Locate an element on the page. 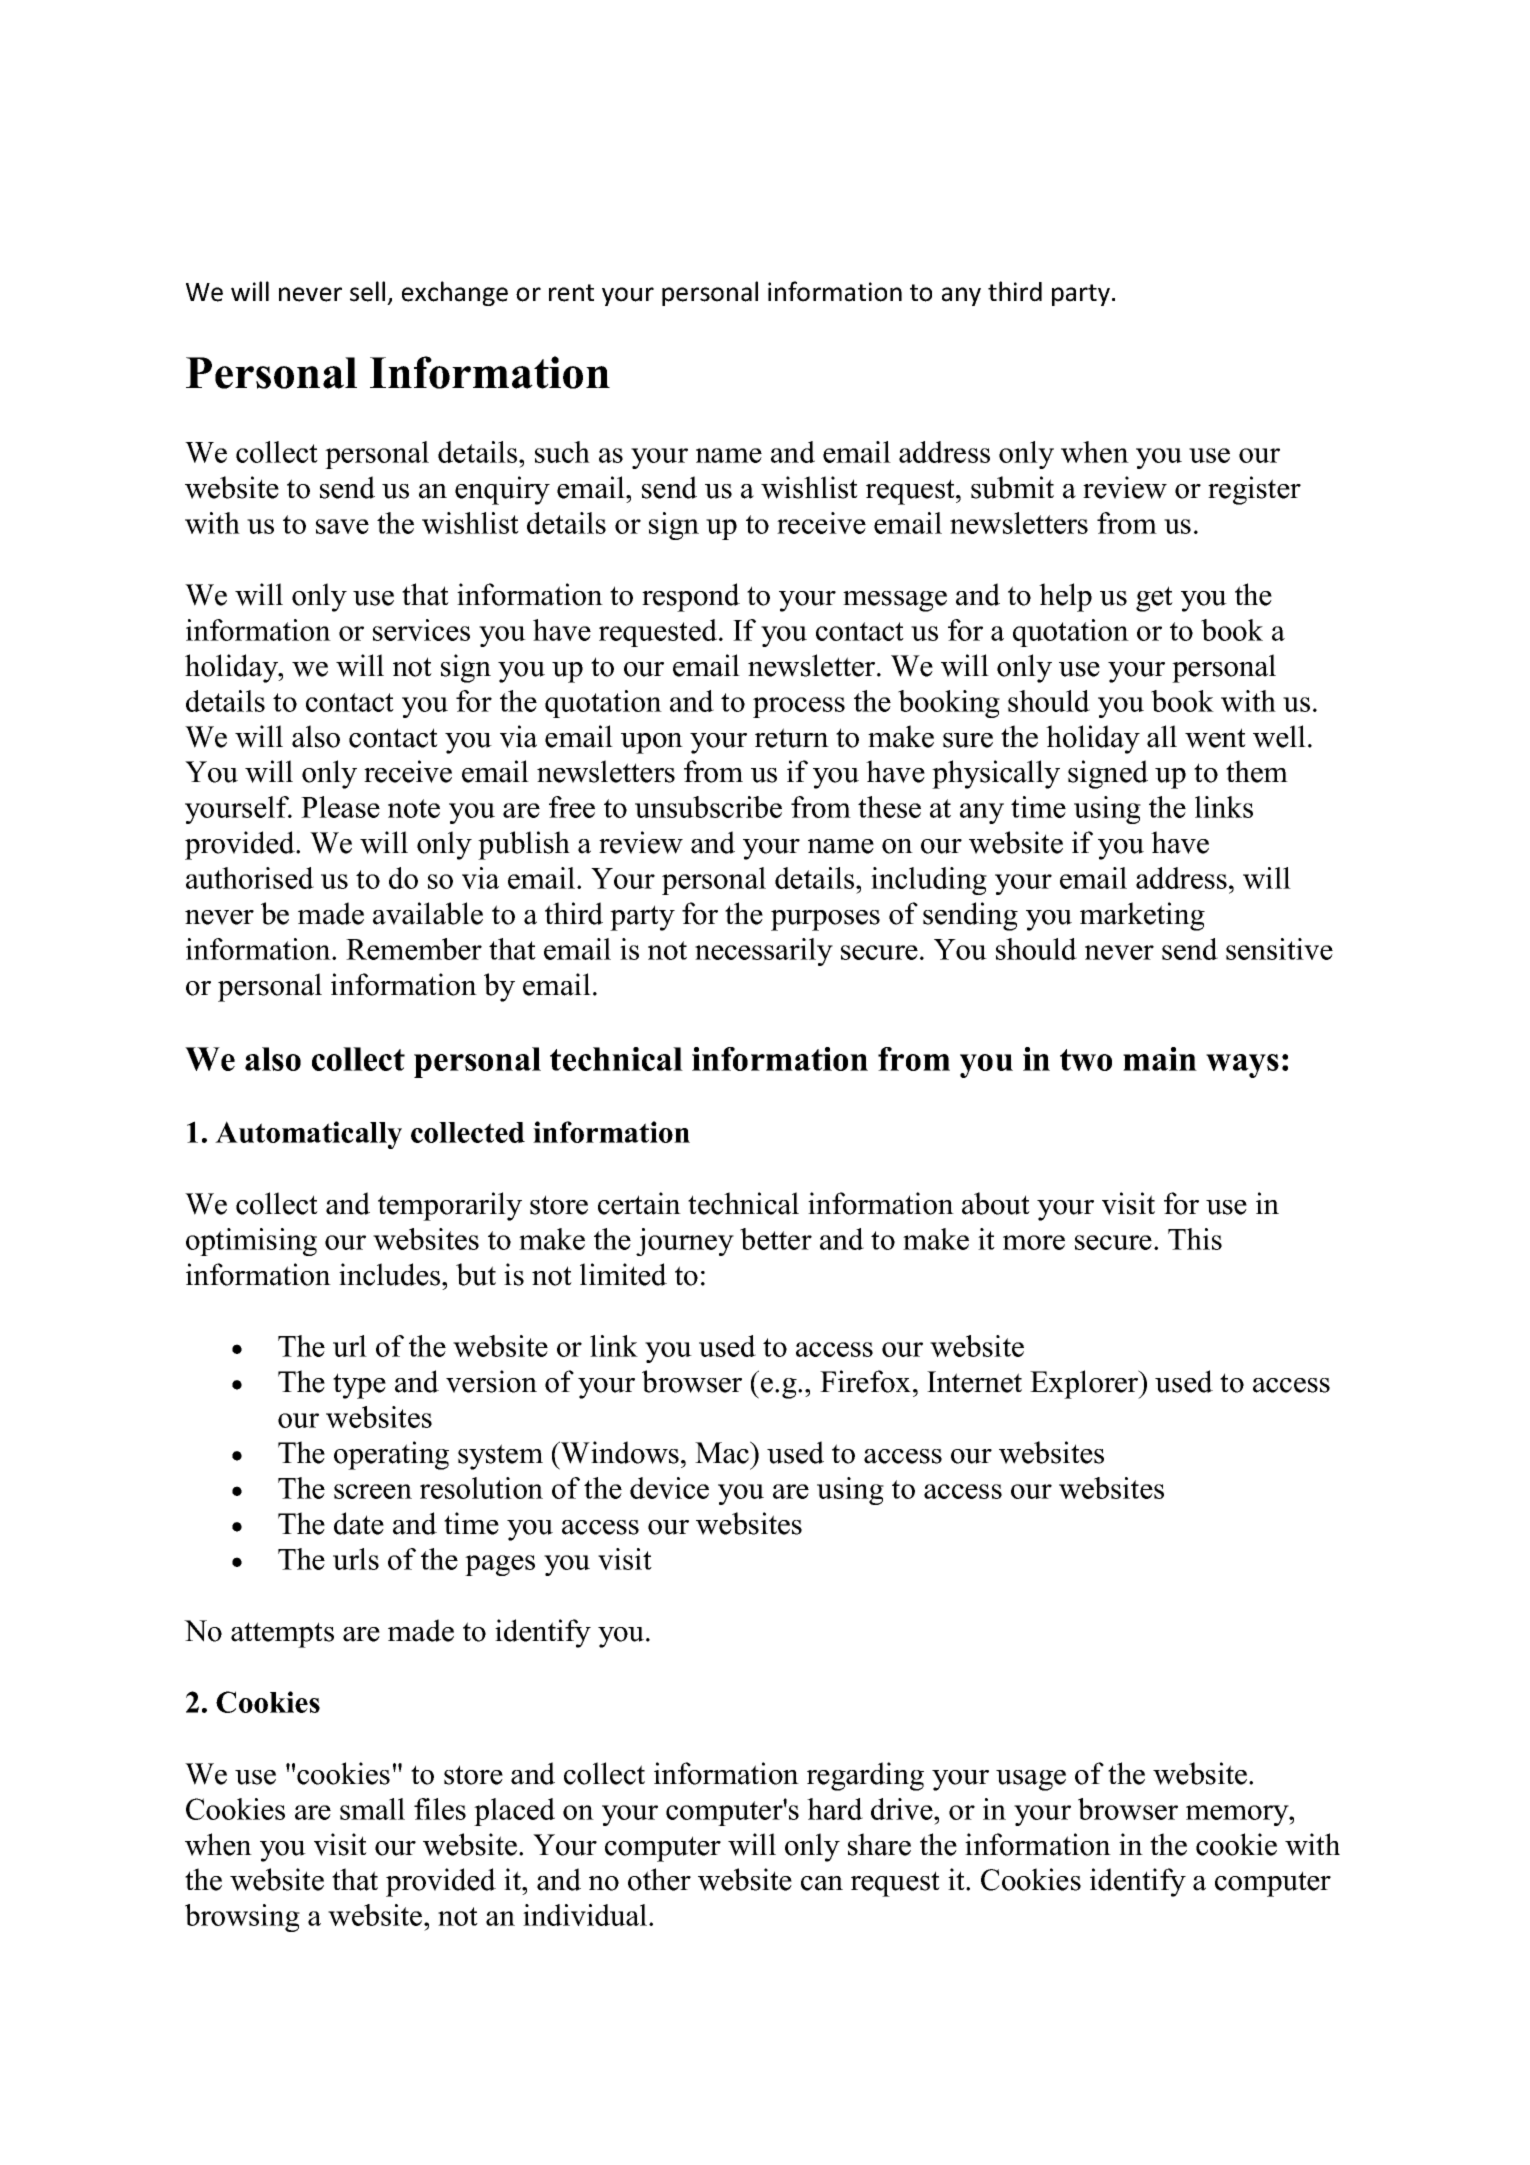 This page has width=1530, height=2165. better is located at coordinates (776, 1239).
